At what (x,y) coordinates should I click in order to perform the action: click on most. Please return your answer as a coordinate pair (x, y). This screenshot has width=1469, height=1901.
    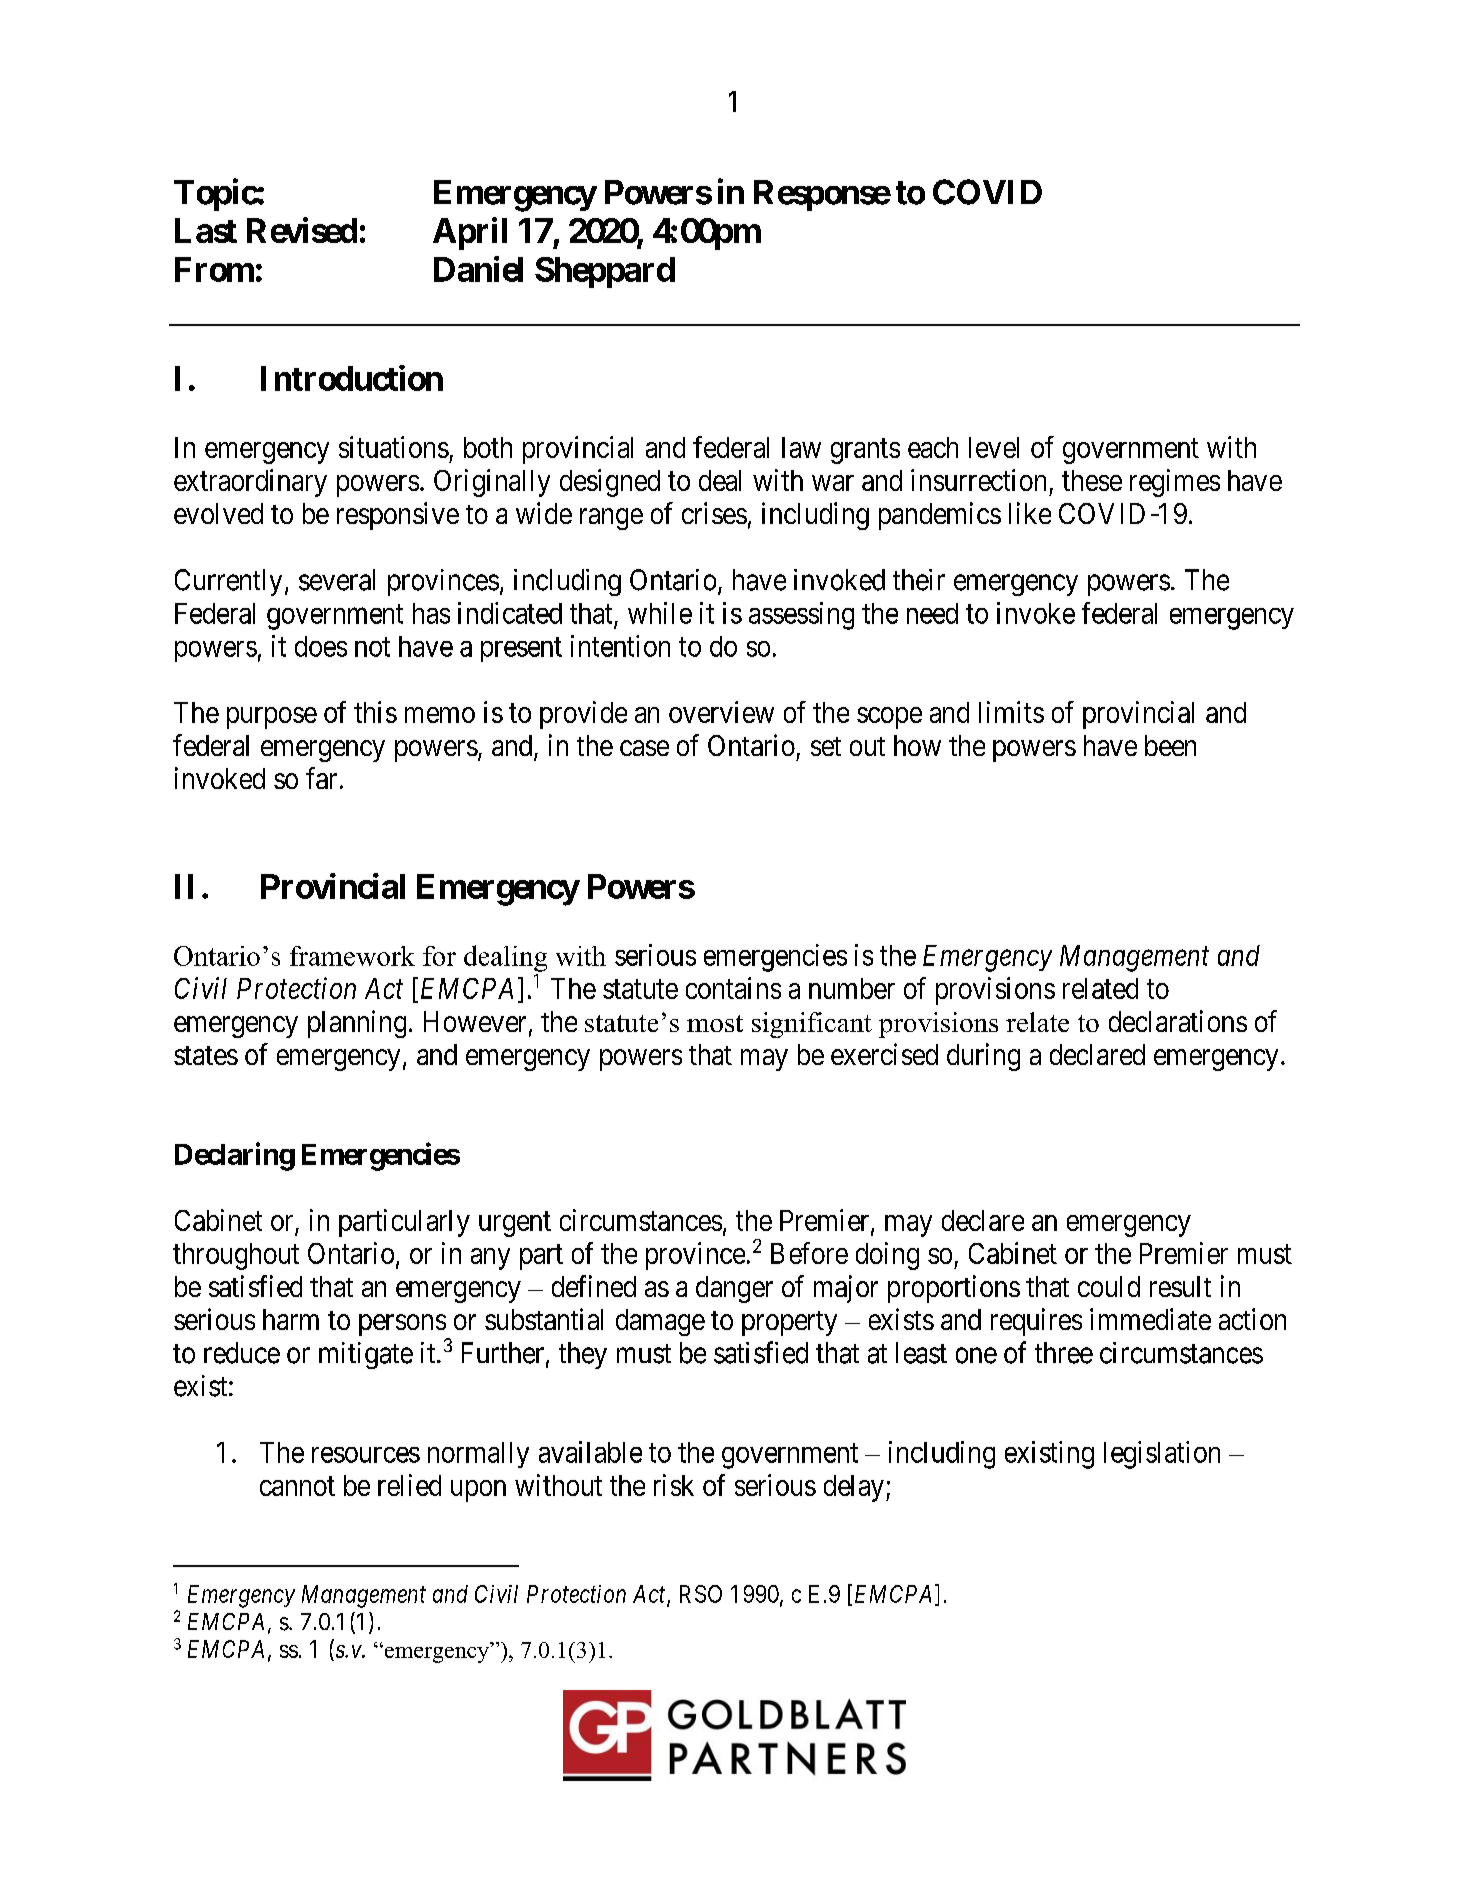
    Looking at the image, I should click on (715, 1023).
